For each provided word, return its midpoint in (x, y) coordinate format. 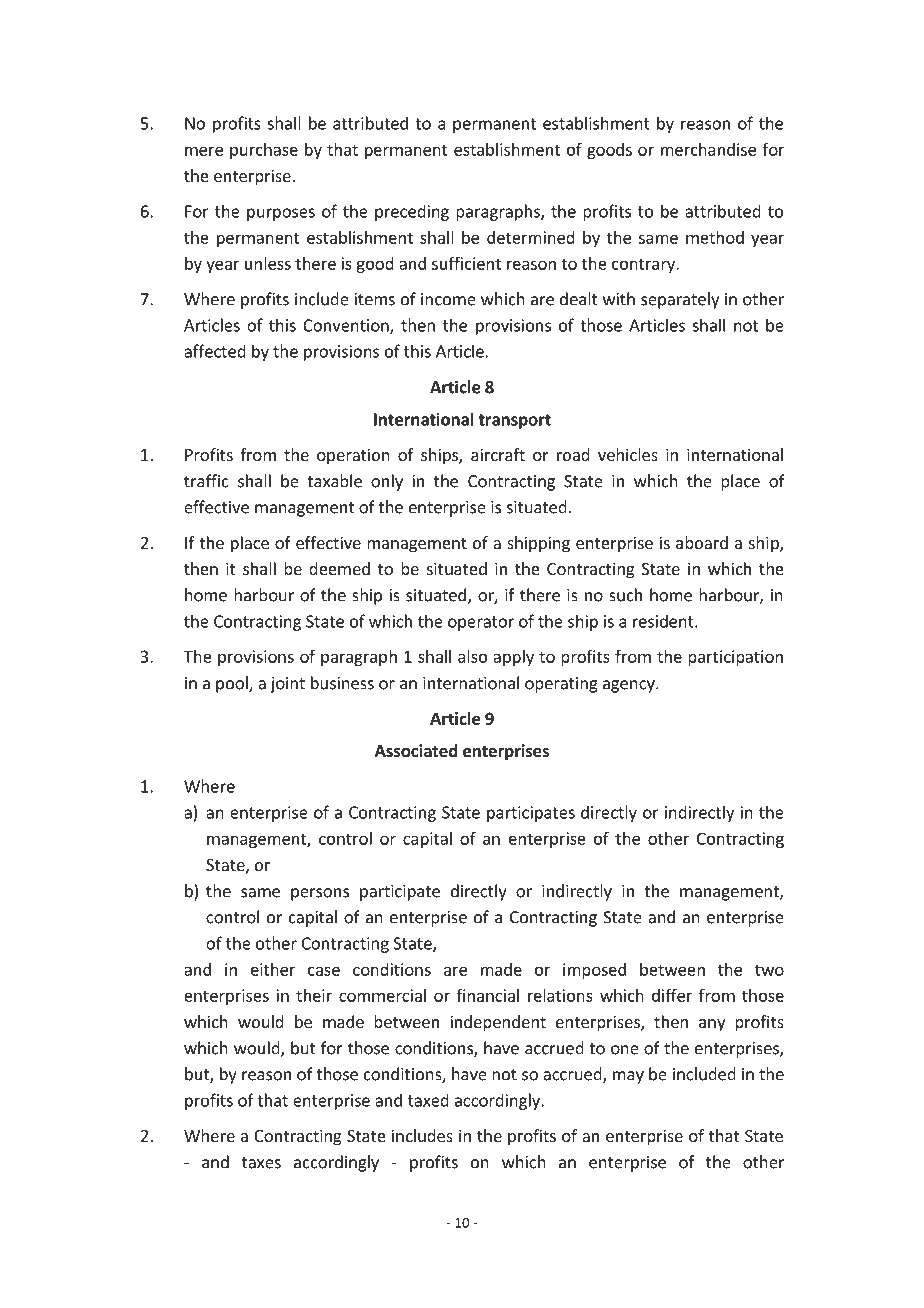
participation (735, 658)
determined (531, 237)
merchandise (708, 149)
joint (287, 685)
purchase (264, 151)
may (628, 1077)
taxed (428, 1100)
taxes (261, 1163)
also (472, 656)
